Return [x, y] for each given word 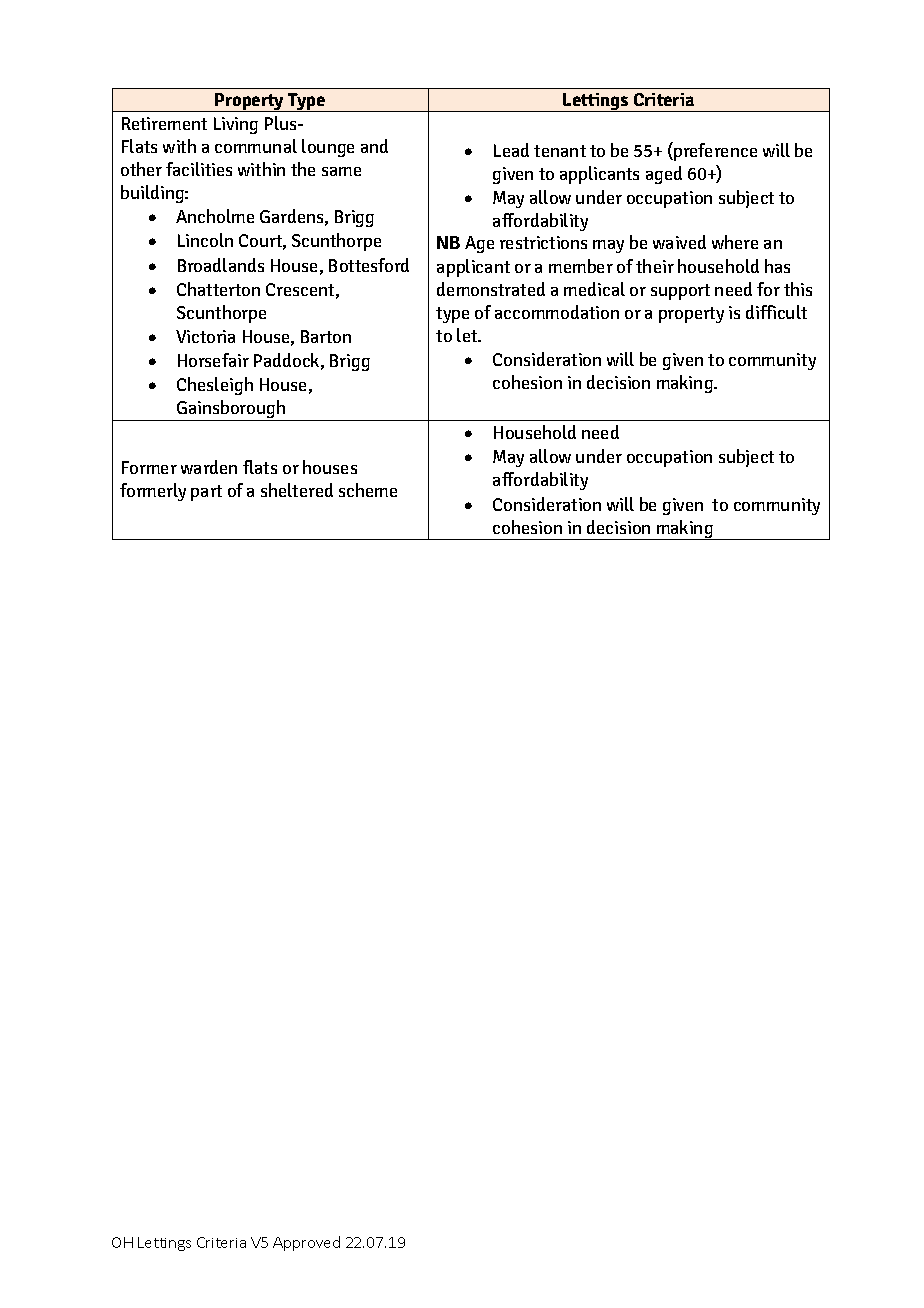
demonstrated [491, 289]
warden [209, 467]
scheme [368, 490]
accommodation [557, 312]
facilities [199, 169]
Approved [306, 1243]
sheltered [297, 490]
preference [714, 151]
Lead [511, 150]
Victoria [205, 336]
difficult [776, 312]
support [680, 292]
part [206, 493]
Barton [326, 336]
